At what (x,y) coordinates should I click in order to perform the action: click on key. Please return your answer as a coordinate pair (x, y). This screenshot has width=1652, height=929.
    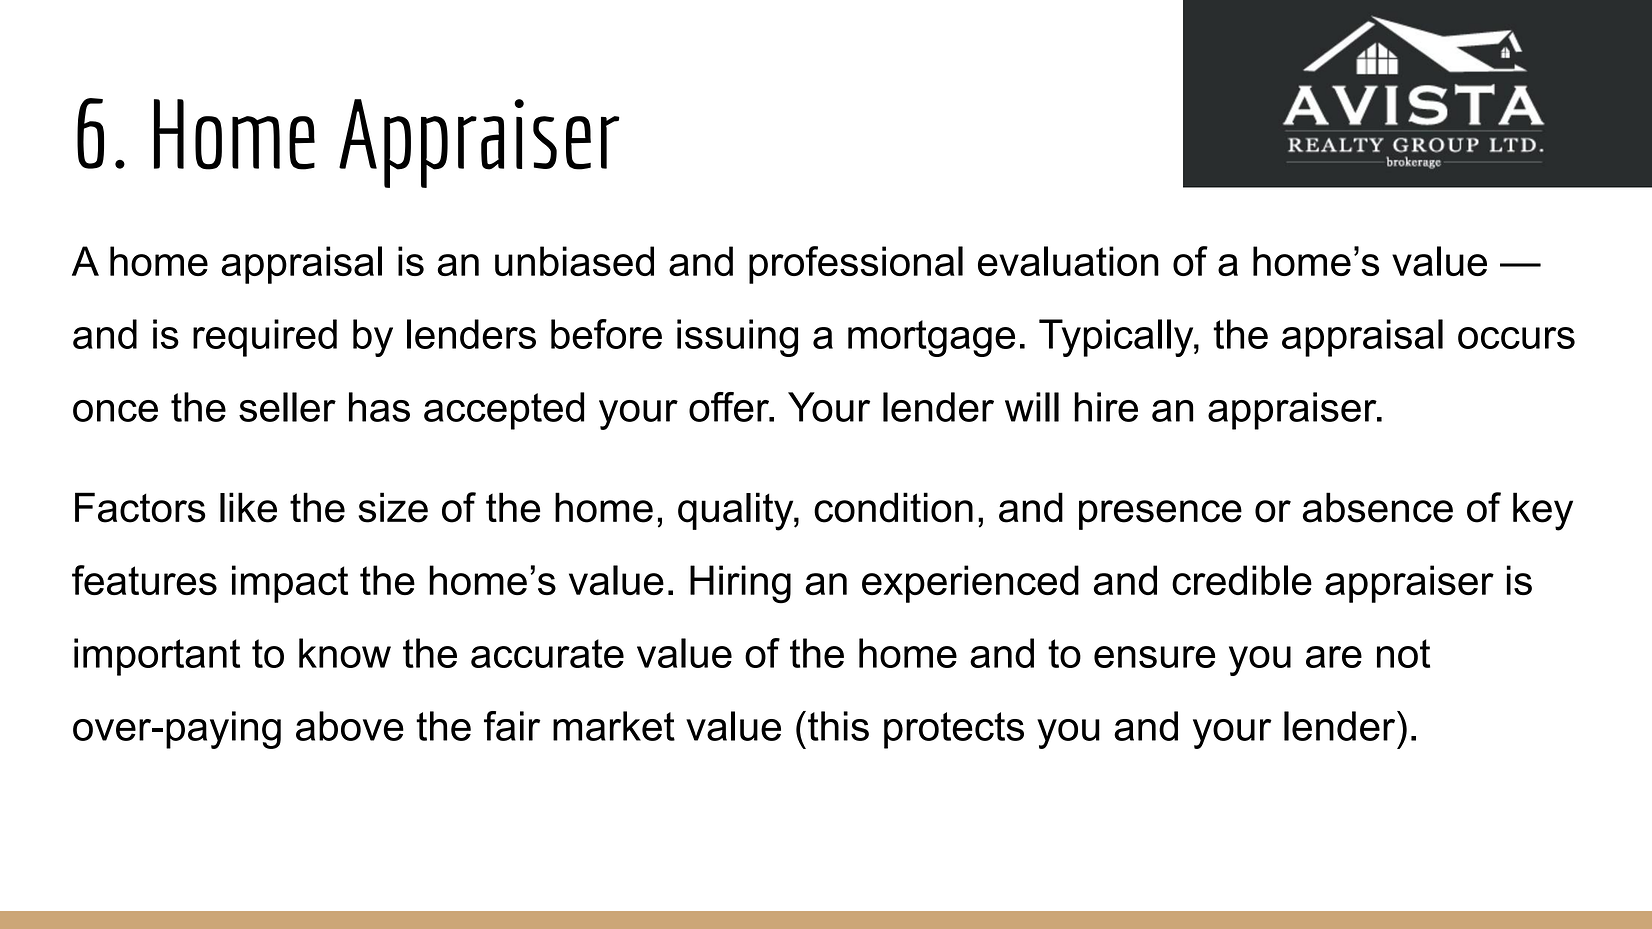
    Looking at the image, I should click on (1543, 511).
